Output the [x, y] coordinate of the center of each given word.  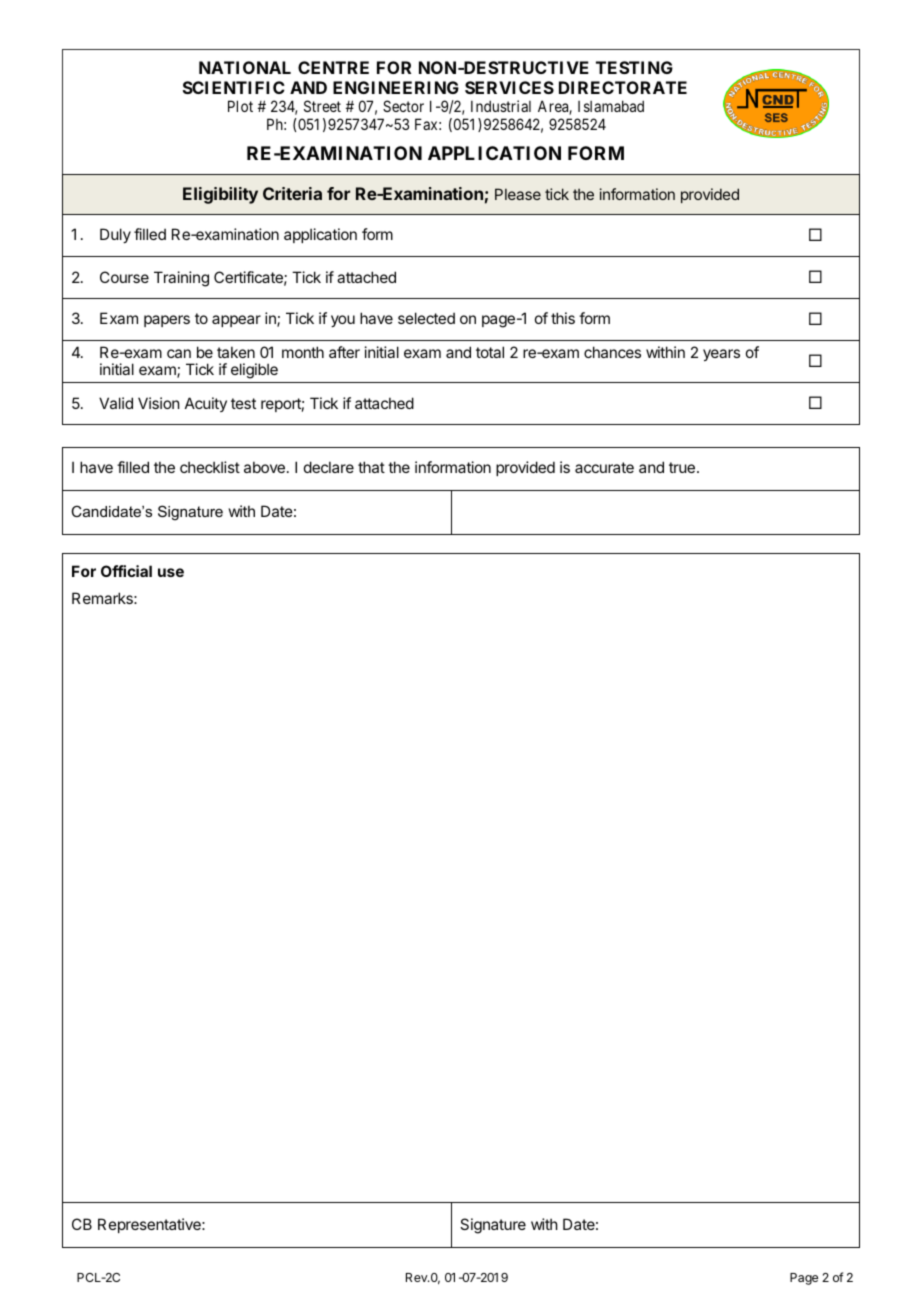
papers [167, 321]
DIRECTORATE [623, 87]
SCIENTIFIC [234, 87]
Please [518, 194]
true [682, 467]
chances [612, 352]
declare [329, 467]
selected [426, 318]
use [171, 572]
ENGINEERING [396, 87]
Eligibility [220, 195]
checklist [210, 467]
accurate [604, 467]
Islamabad [611, 106]
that [371, 467]
